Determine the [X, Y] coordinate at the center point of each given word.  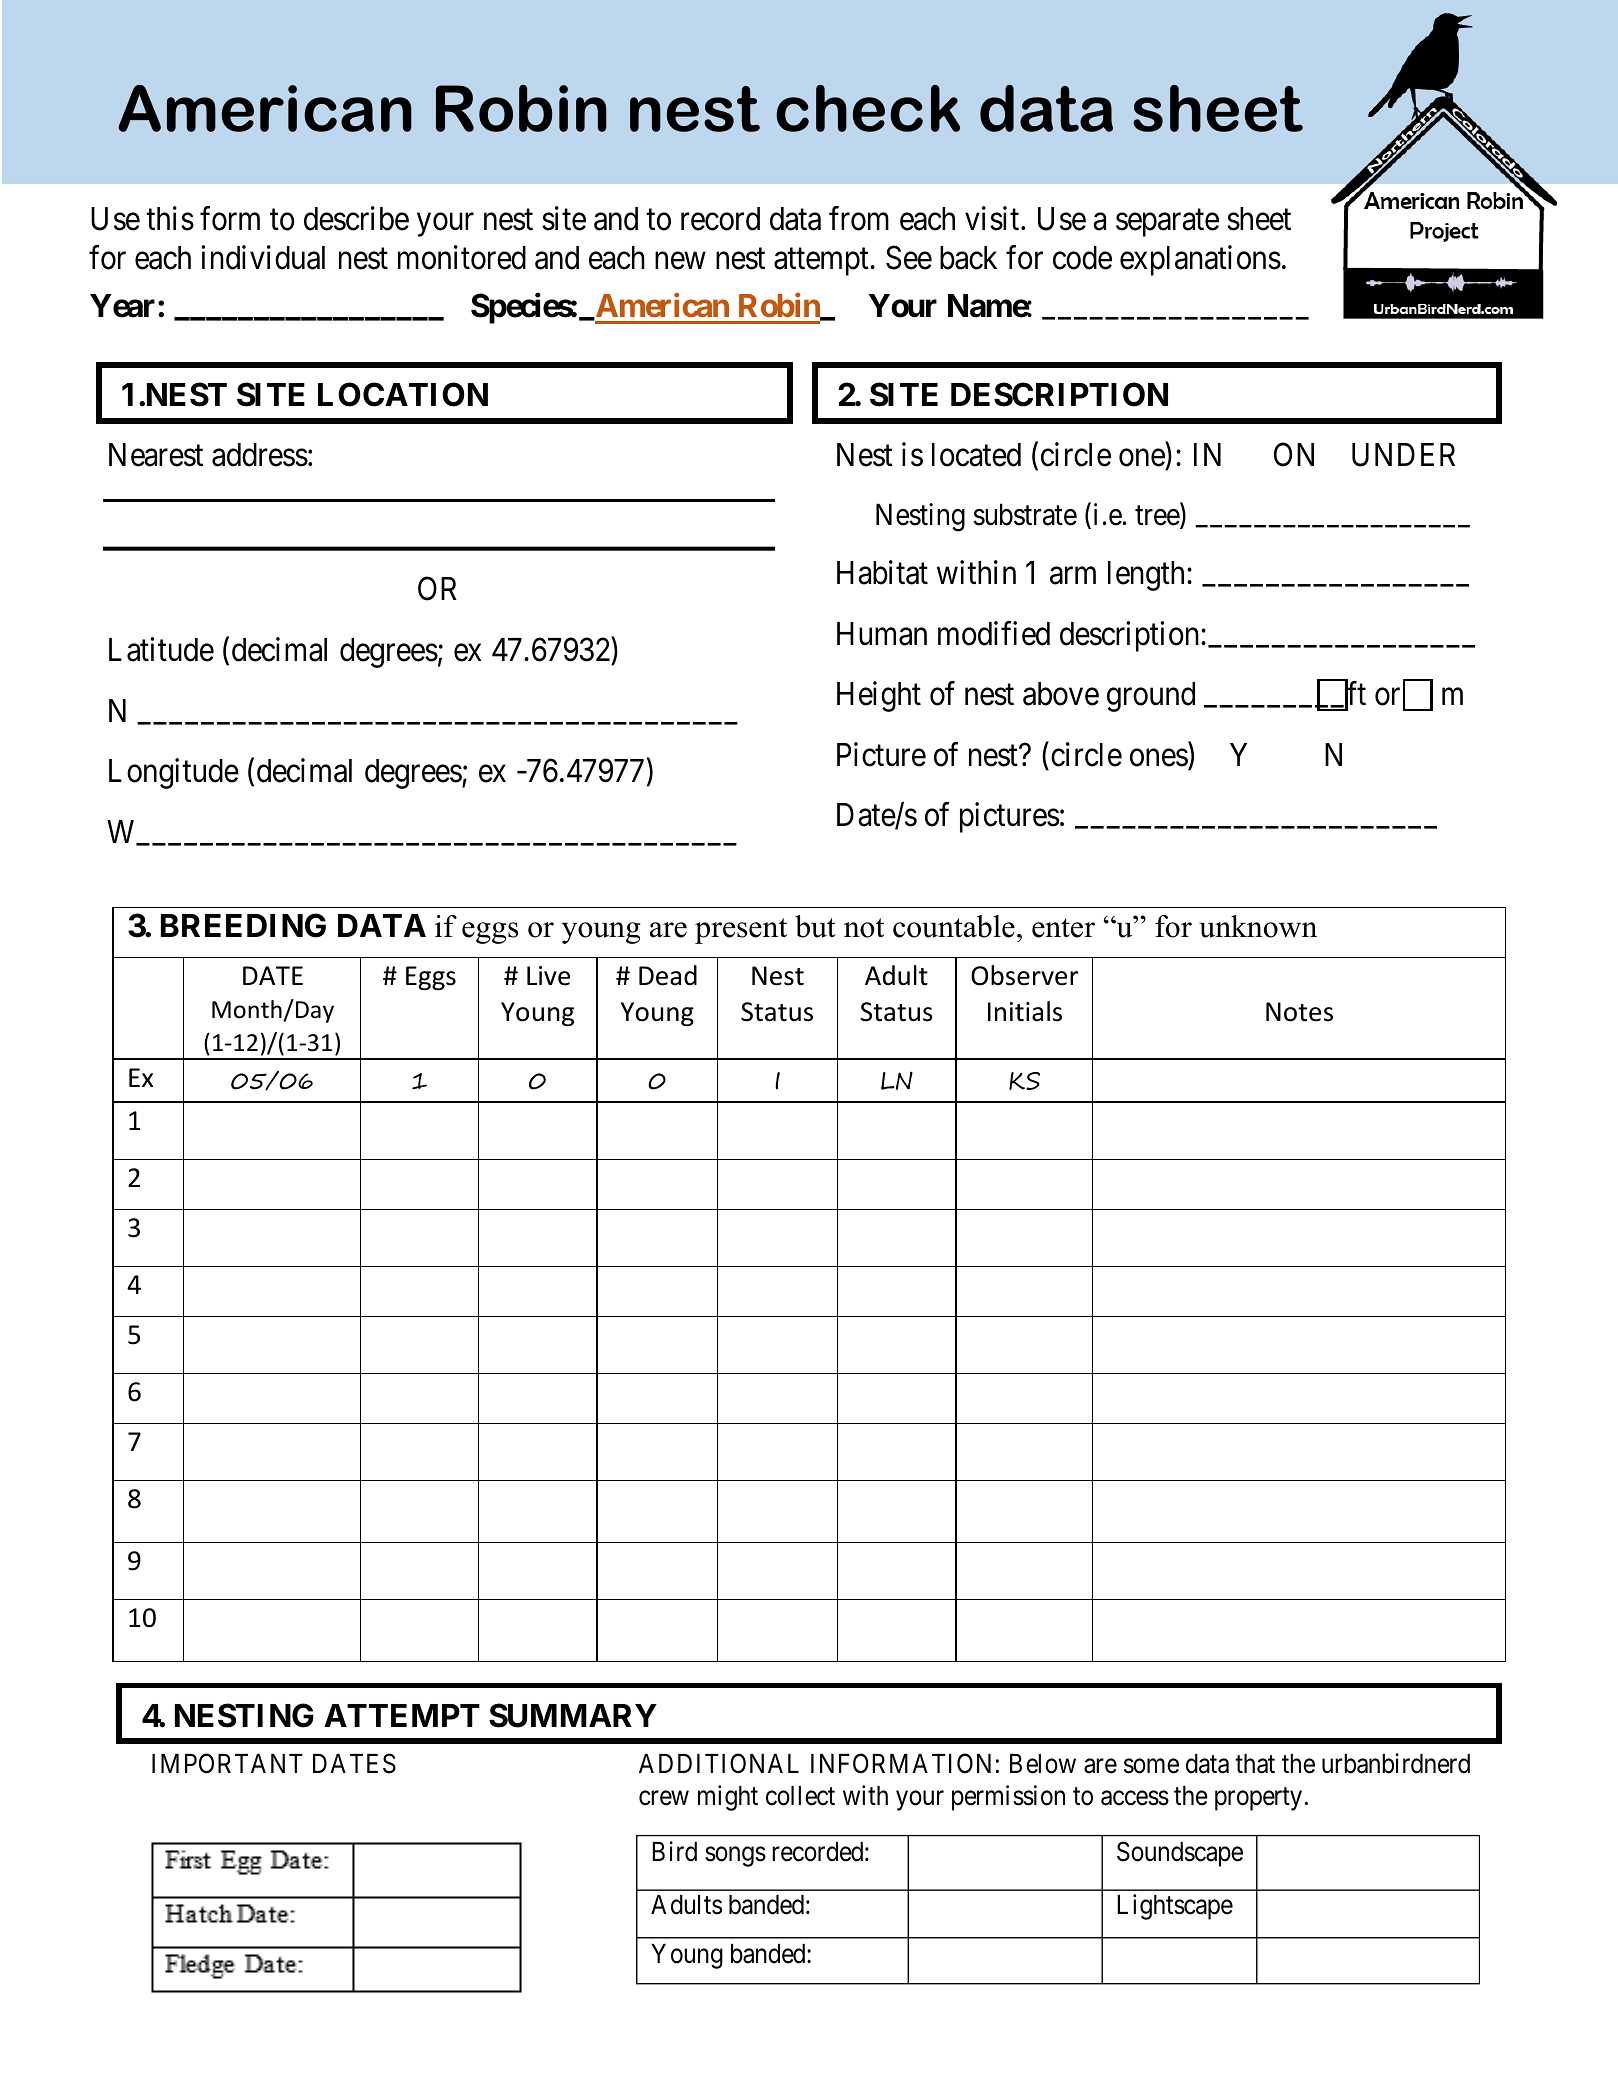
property [1258, 1799]
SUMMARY [573, 1715]
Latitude [161, 649]
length [1148, 576]
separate [1167, 223]
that [1255, 1764]
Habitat [882, 572]
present [741, 931]
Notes [1299, 1012]
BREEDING [243, 925]
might [728, 1798]
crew [664, 1798]
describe [356, 218]
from [859, 218]
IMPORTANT [227, 1763]
